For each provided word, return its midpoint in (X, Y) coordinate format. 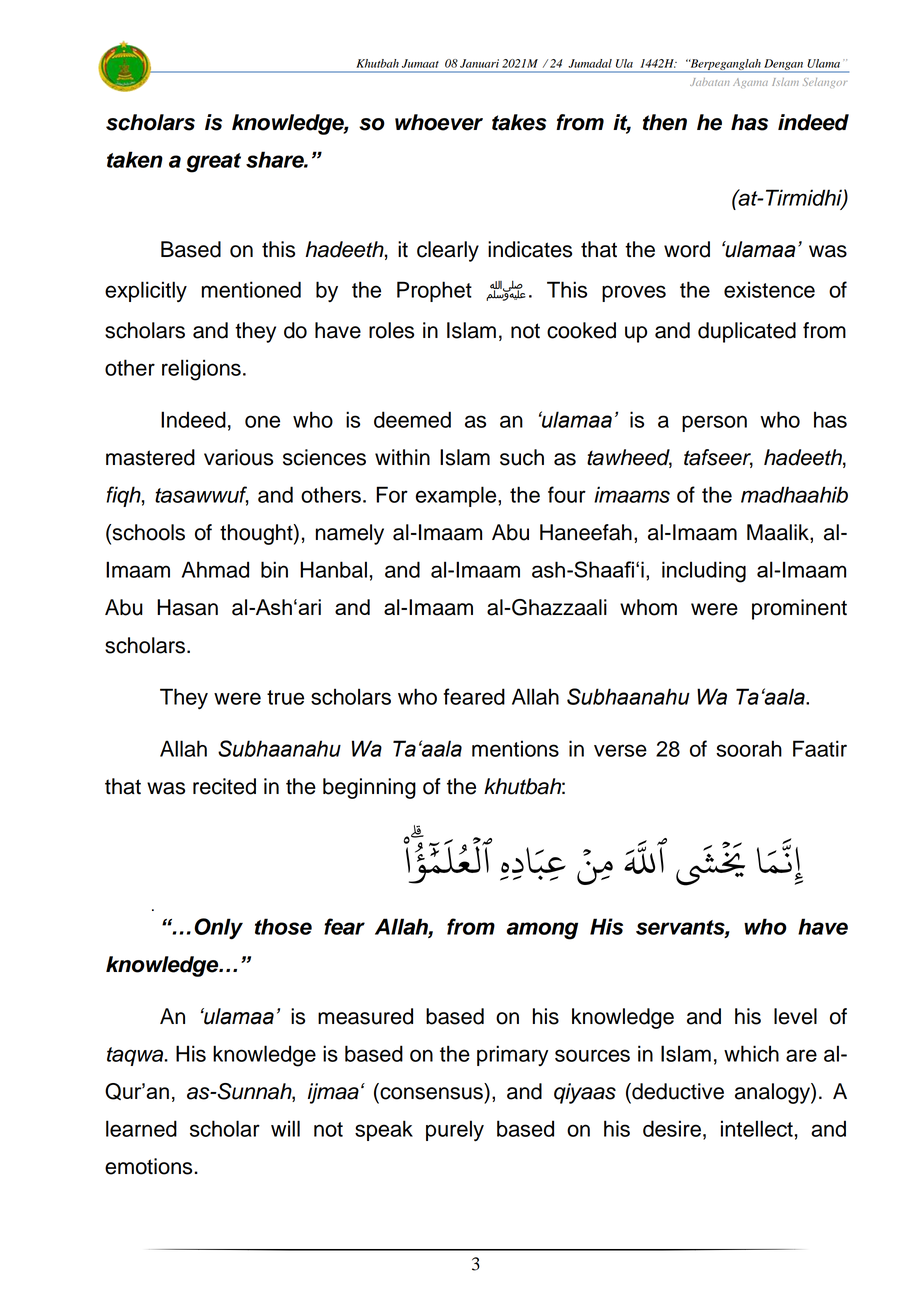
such (522, 457)
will (285, 1128)
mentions (515, 748)
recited (224, 786)
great (213, 163)
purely (455, 1130)
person (714, 423)
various (238, 457)
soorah (749, 748)
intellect (757, 1128)
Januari (479, 63)
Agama (750, 83)
